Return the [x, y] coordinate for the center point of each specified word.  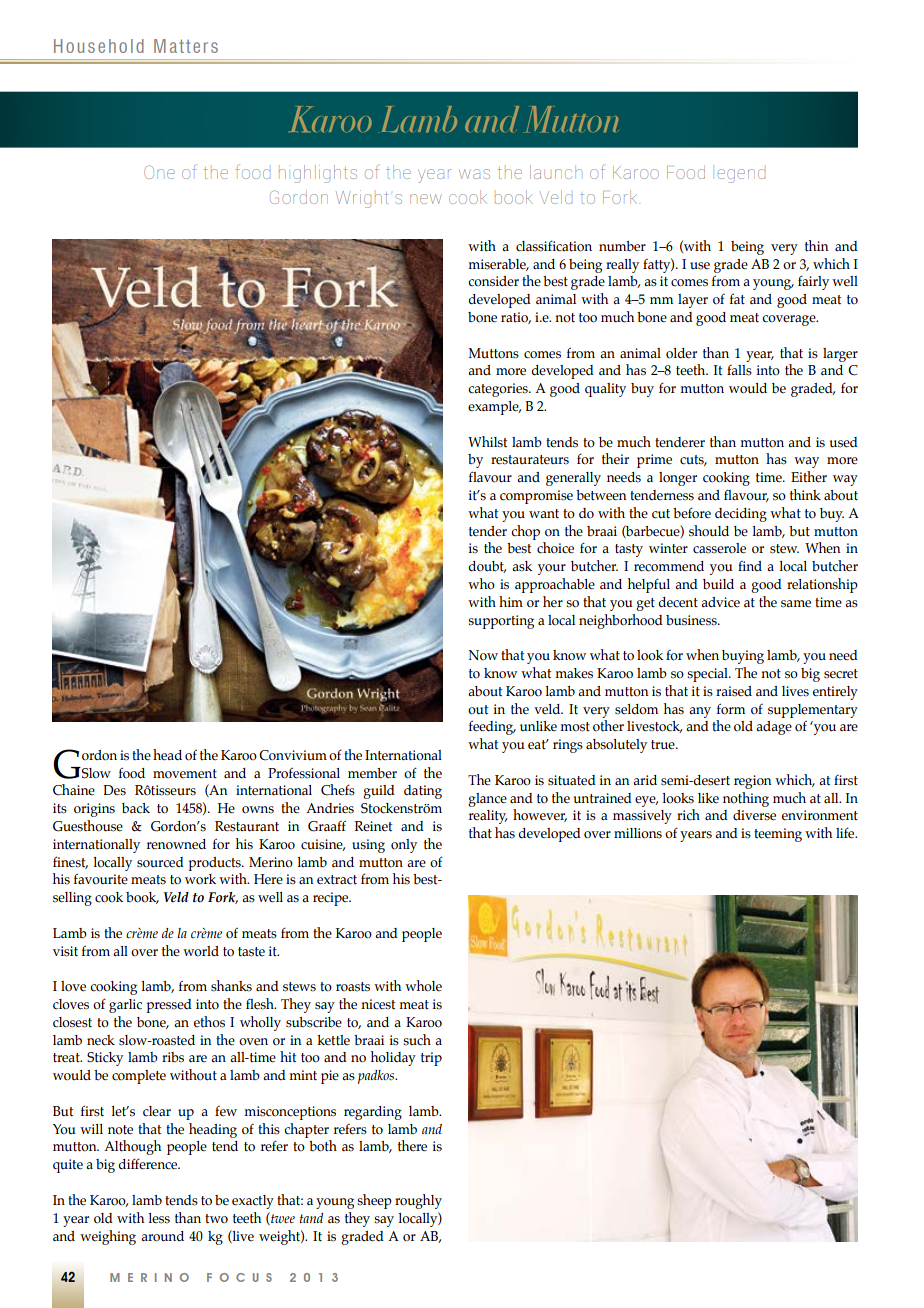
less [159, 1218]
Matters [186, 46]
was [474, 174]
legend [741, 176]
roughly [418, 1201]
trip [431, 1059]
